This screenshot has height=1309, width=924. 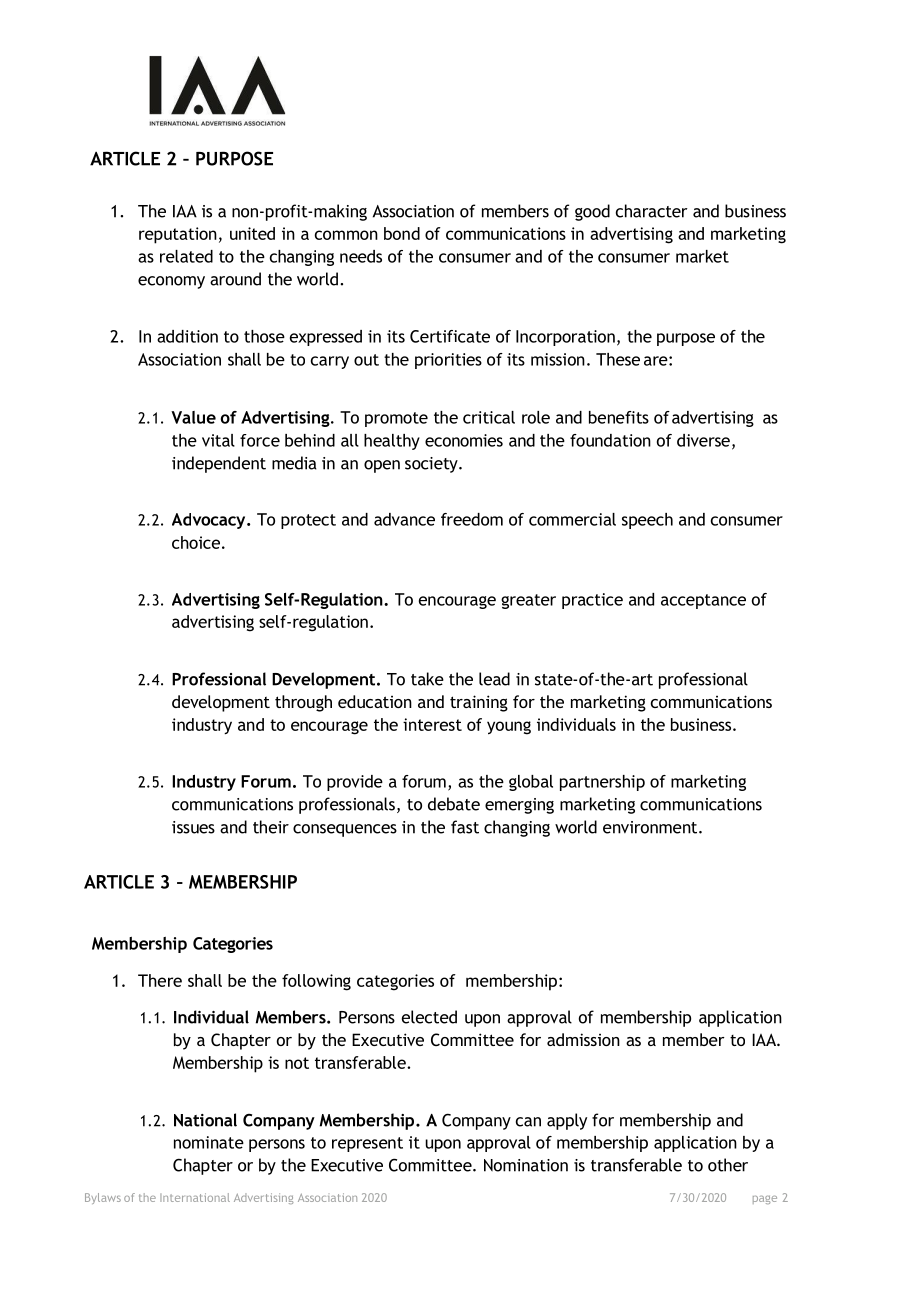 I want to click on interest, so click(x=432, y=724).
